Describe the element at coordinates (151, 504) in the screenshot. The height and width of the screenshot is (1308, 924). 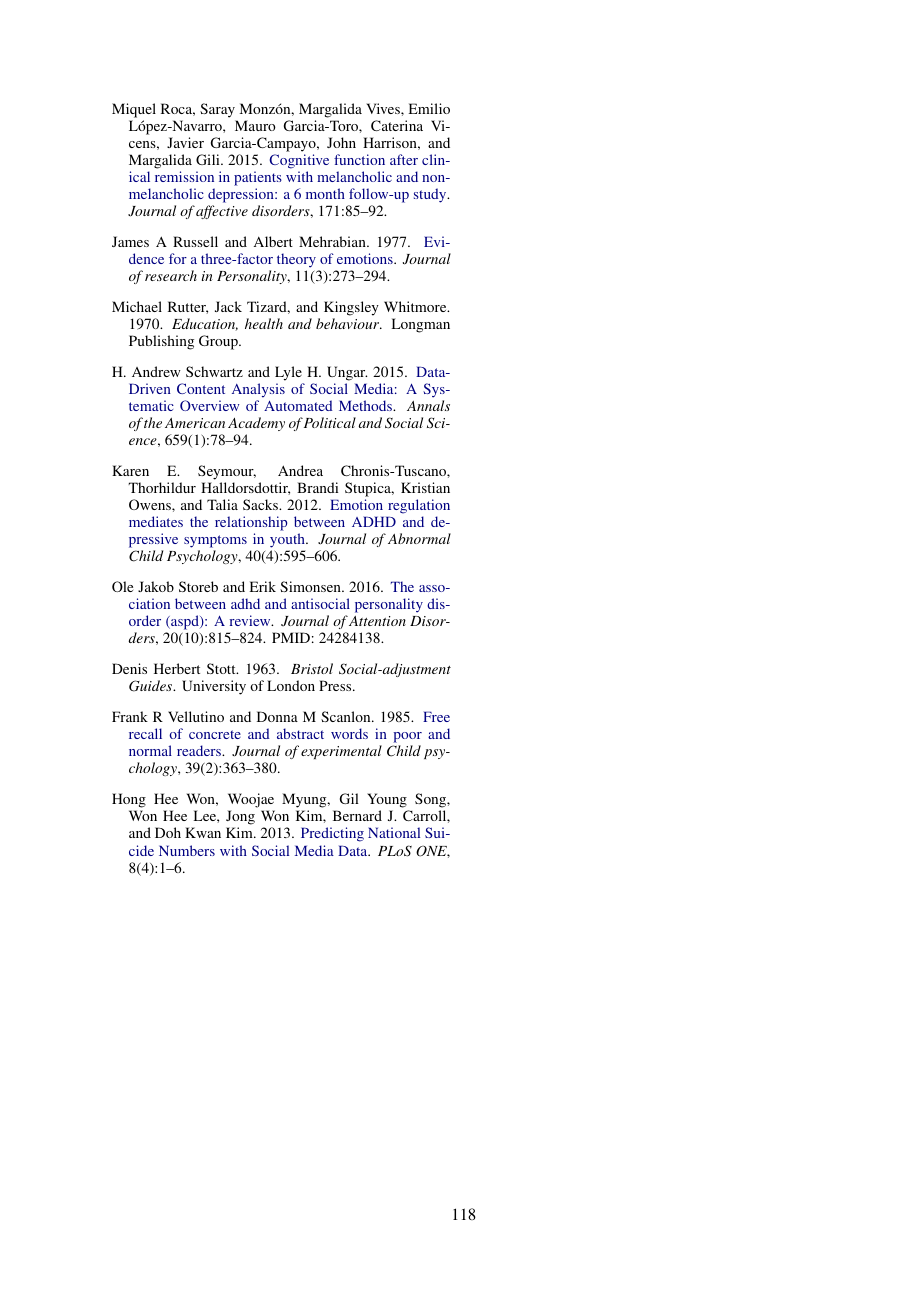
I see `Owens` at that location.
